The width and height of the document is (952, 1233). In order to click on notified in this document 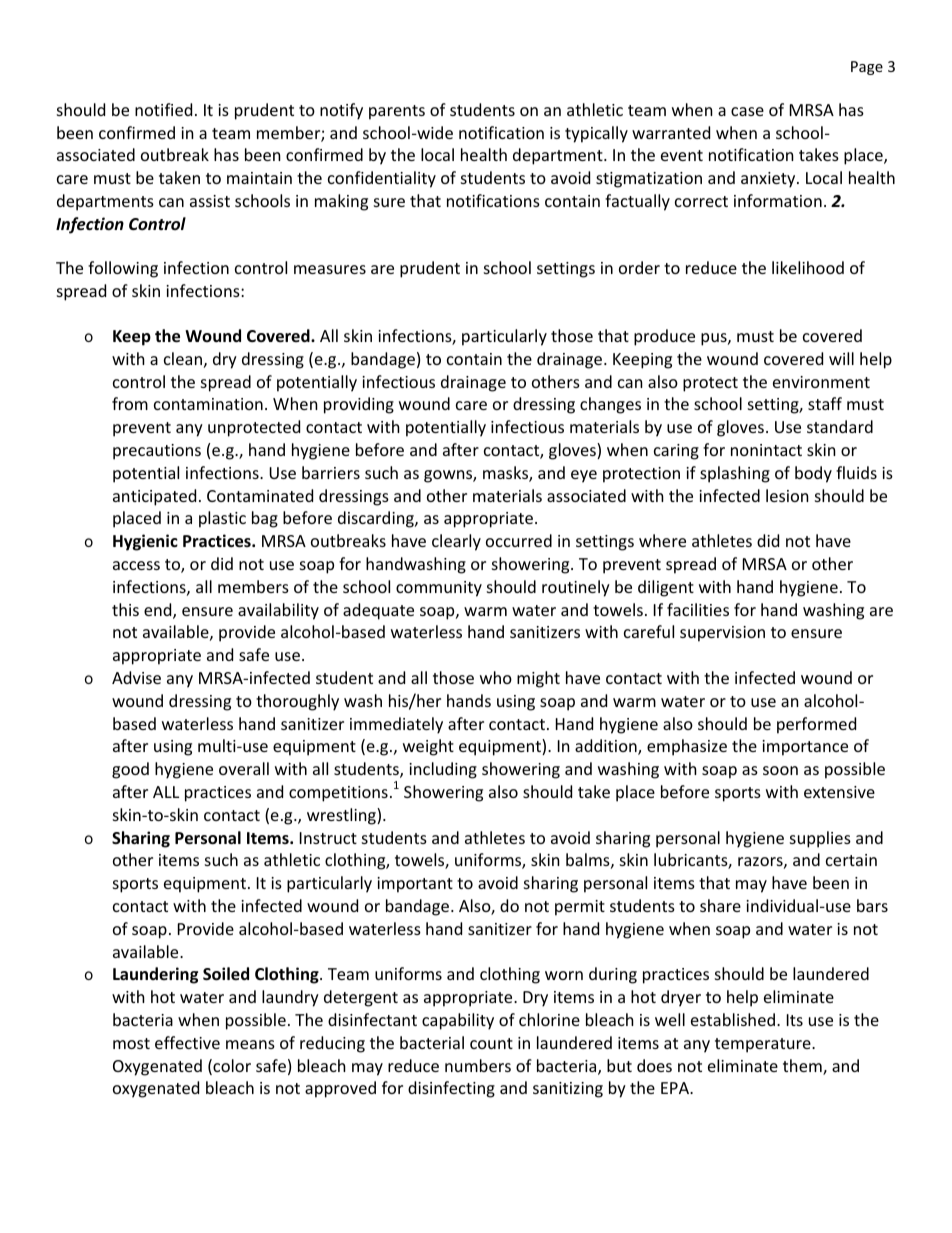, I will do `click(163, 109)`.
